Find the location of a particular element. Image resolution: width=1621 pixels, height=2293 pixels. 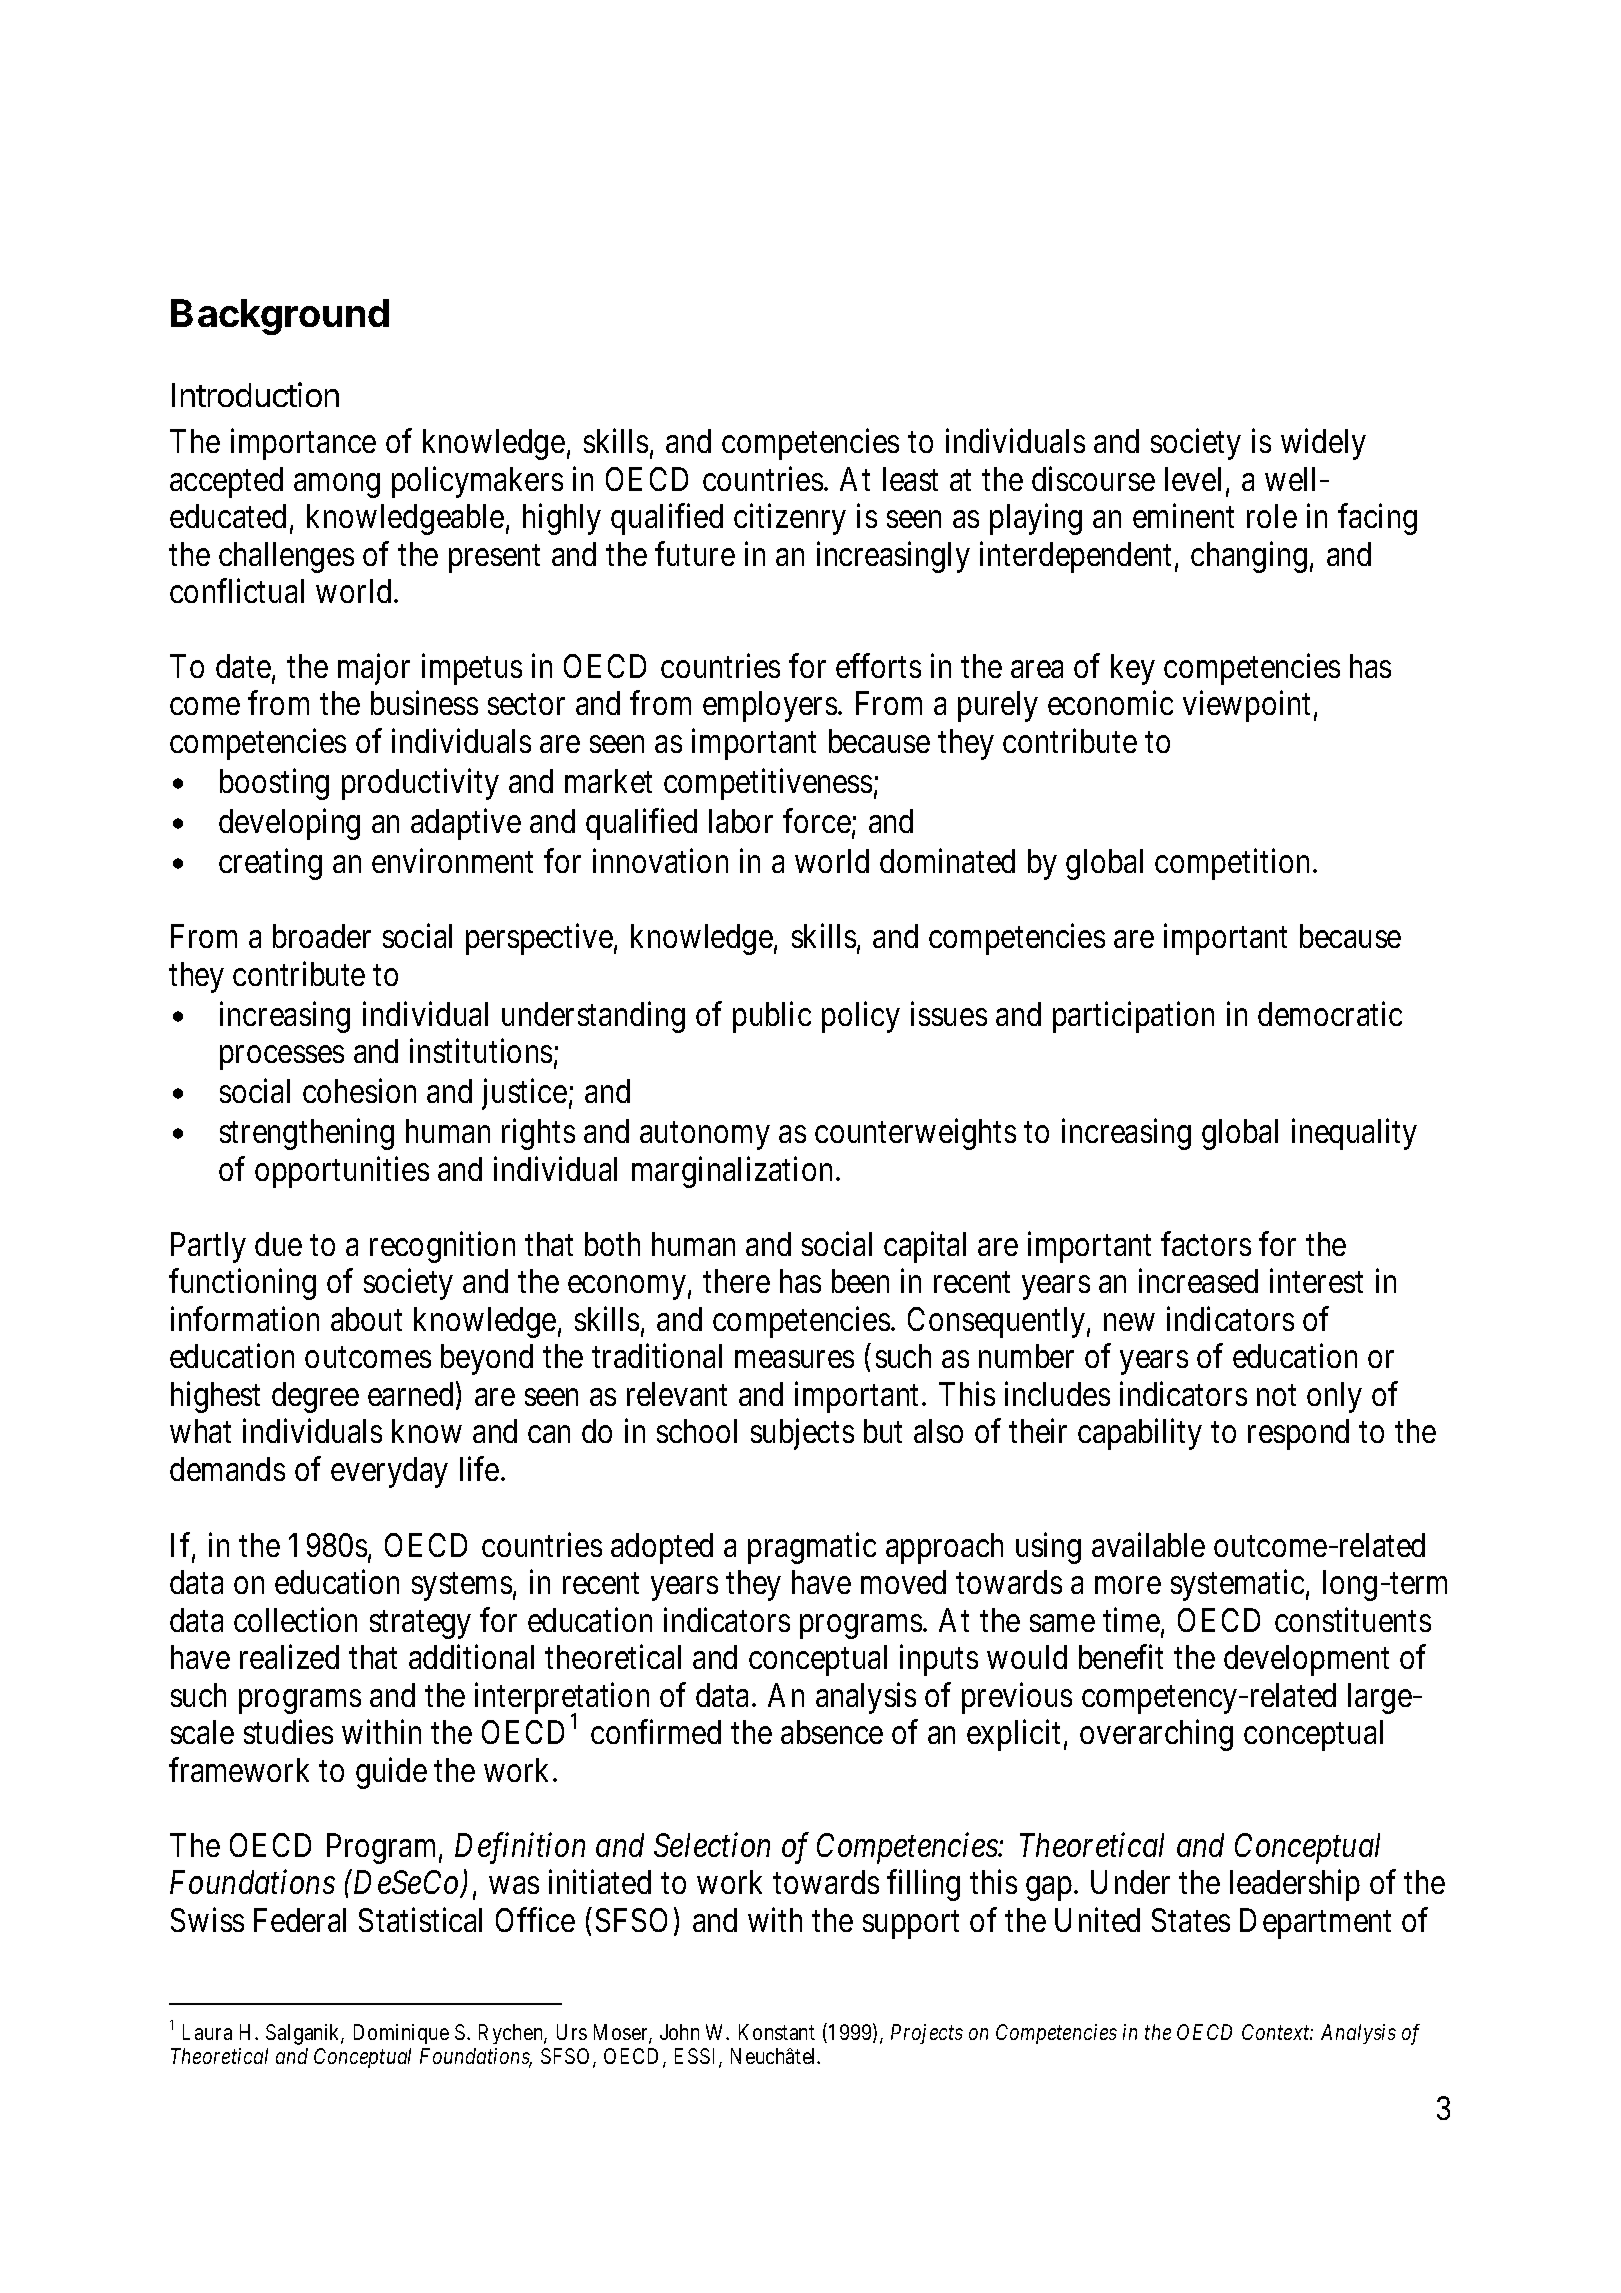

opportunities is located at coordinates (342, 1172).
